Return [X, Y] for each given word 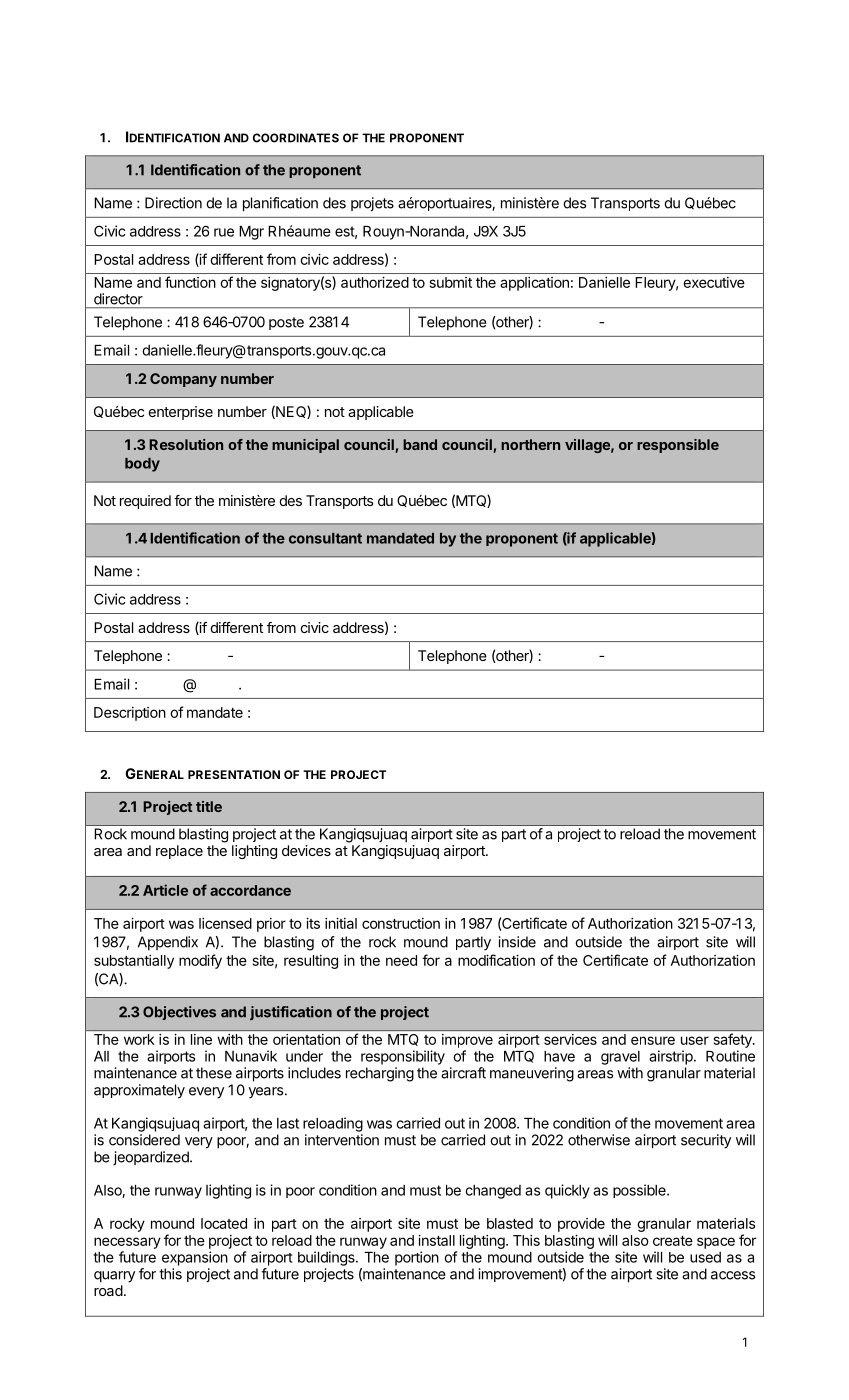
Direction [173, 203]
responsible [678, 446]
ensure [653, 1040]
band [420, 444]
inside [517, 942]
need [401, 960]
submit [451, 282]
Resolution [186, 444]
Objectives [179, 1013]
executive [714, 282]
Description [130, 714]
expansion [195, 1258]
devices [306, 850]
